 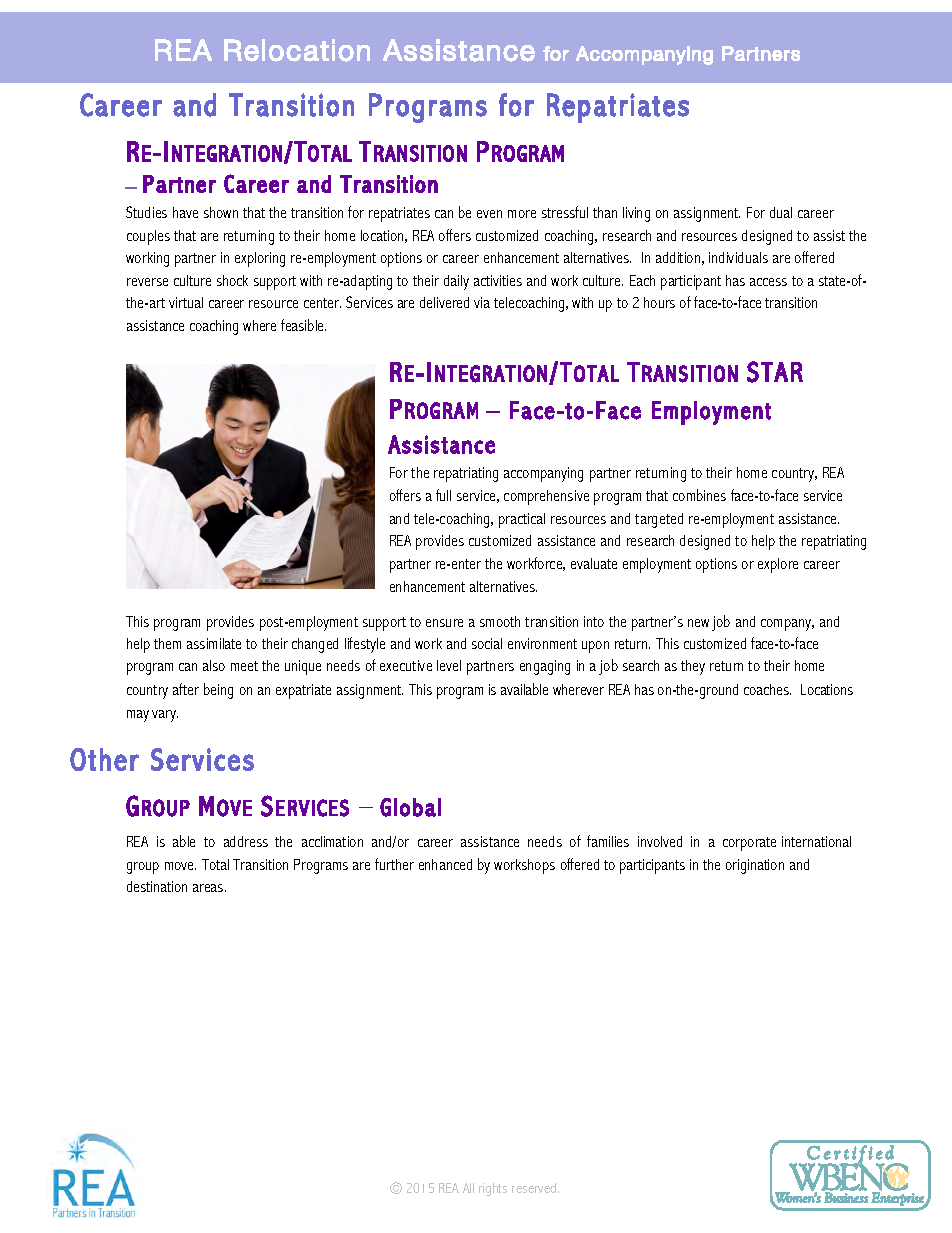 What do you see at coordinates (148, 237) in the screenshot?
I see `couples` at bounding box center [148, 237].
